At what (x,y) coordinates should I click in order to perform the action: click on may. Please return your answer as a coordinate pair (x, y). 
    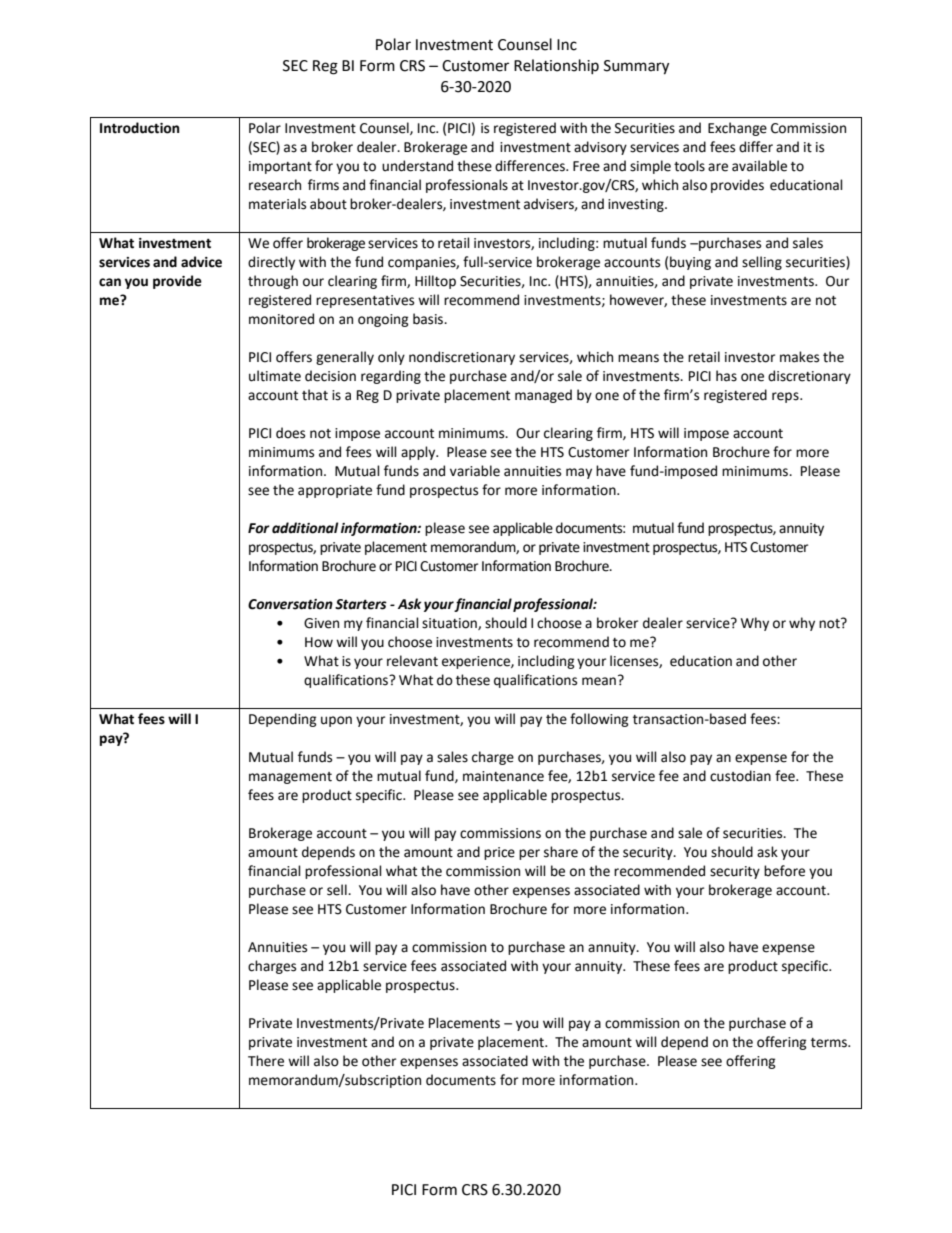
    Looking at the image, I should click on (579, 473).
